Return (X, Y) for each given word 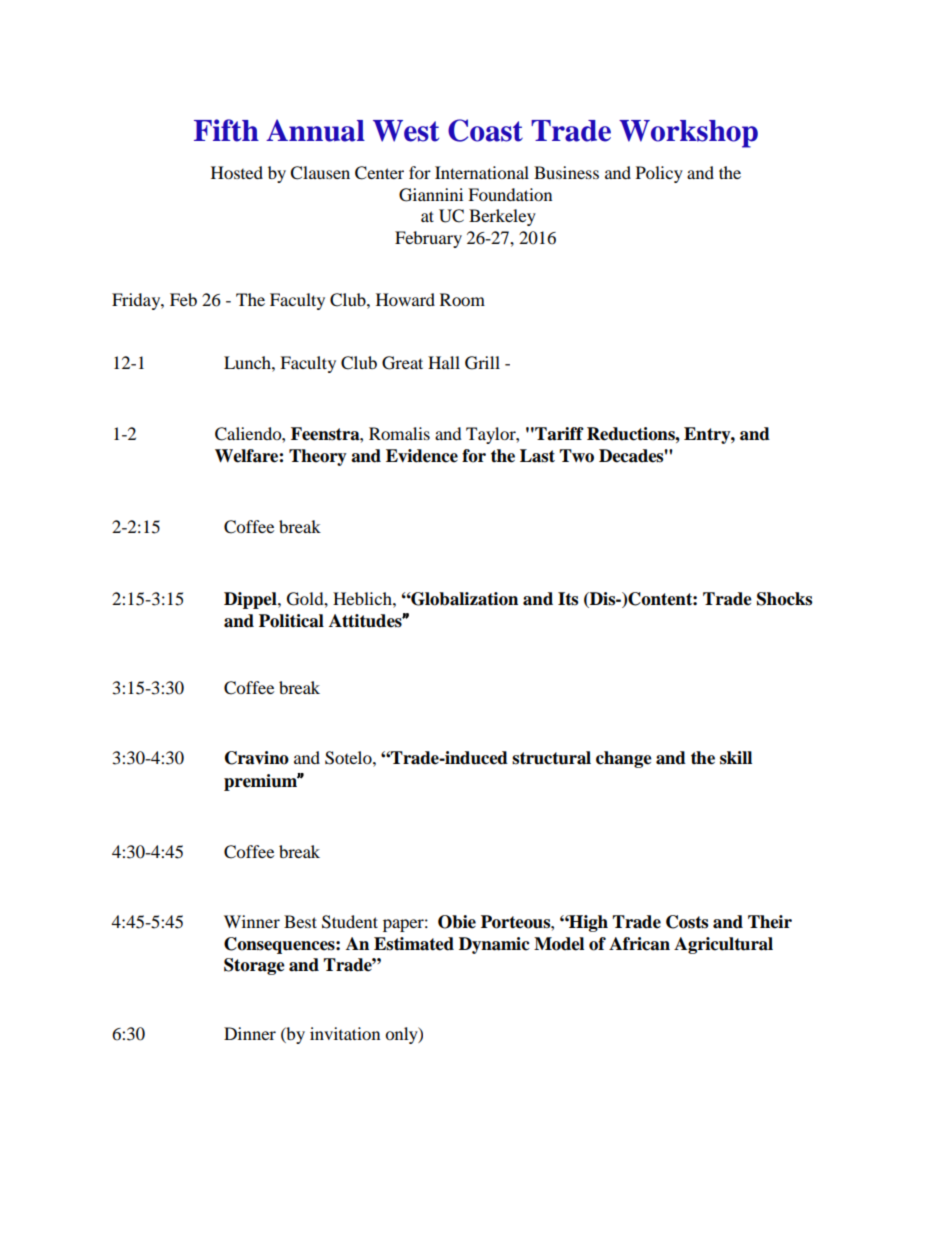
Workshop (688, 134)
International (482, 172)
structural (551, 758)
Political (291, 621)
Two (576, 456)
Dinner (250, 1033)
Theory (318, 457)
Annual (315, 130)
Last (537, 456)
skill (736, 758)
